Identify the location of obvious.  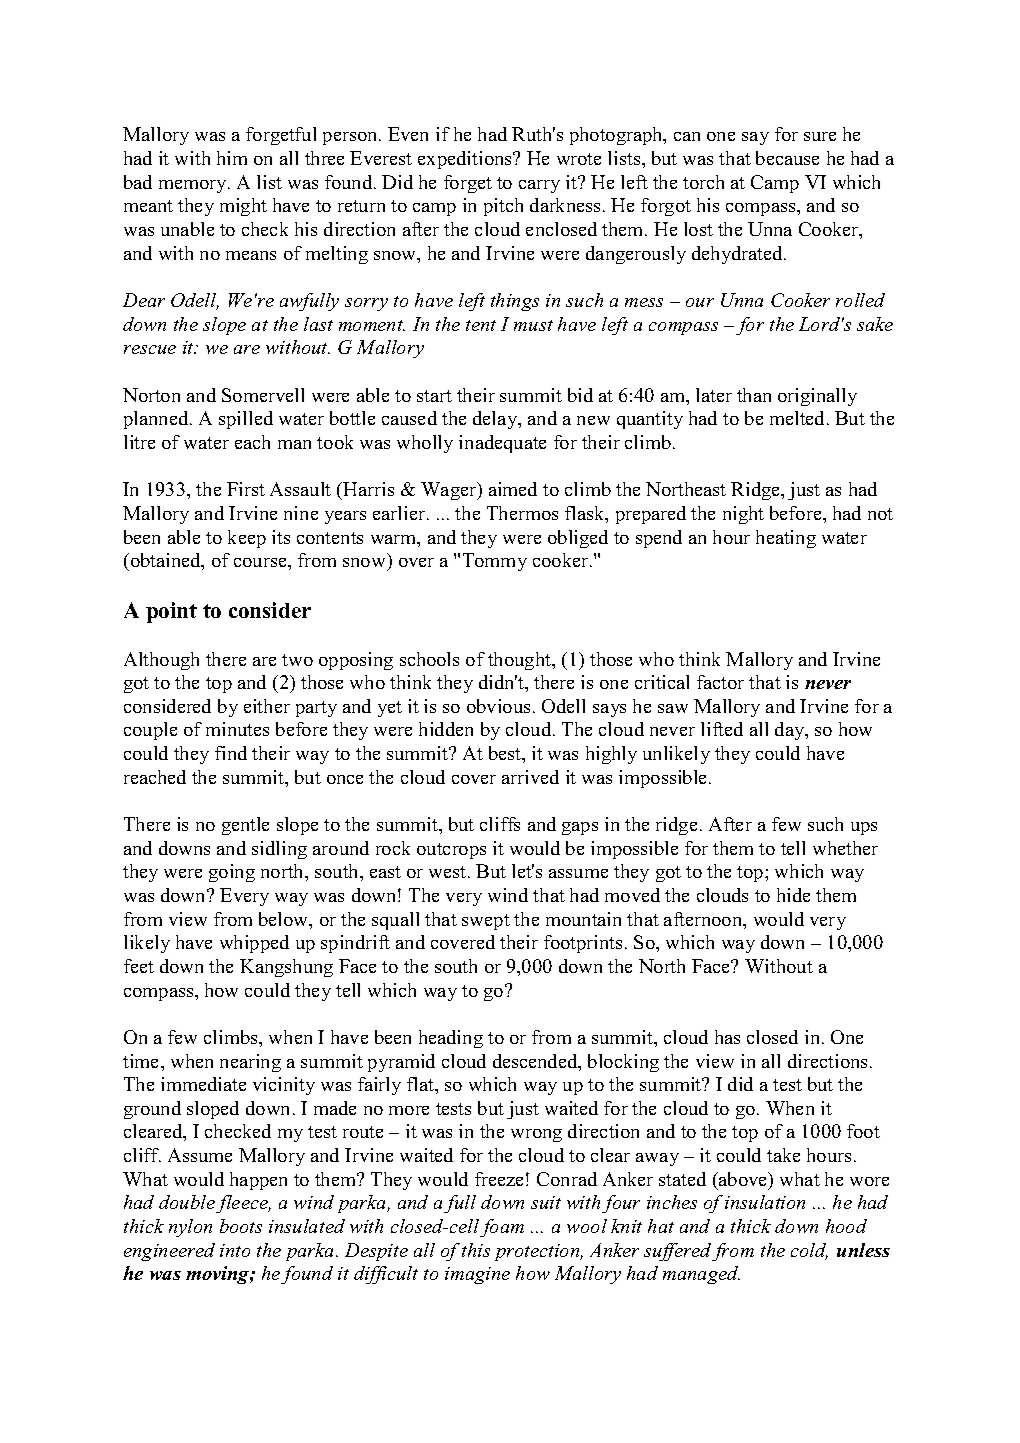
(498, 706).
